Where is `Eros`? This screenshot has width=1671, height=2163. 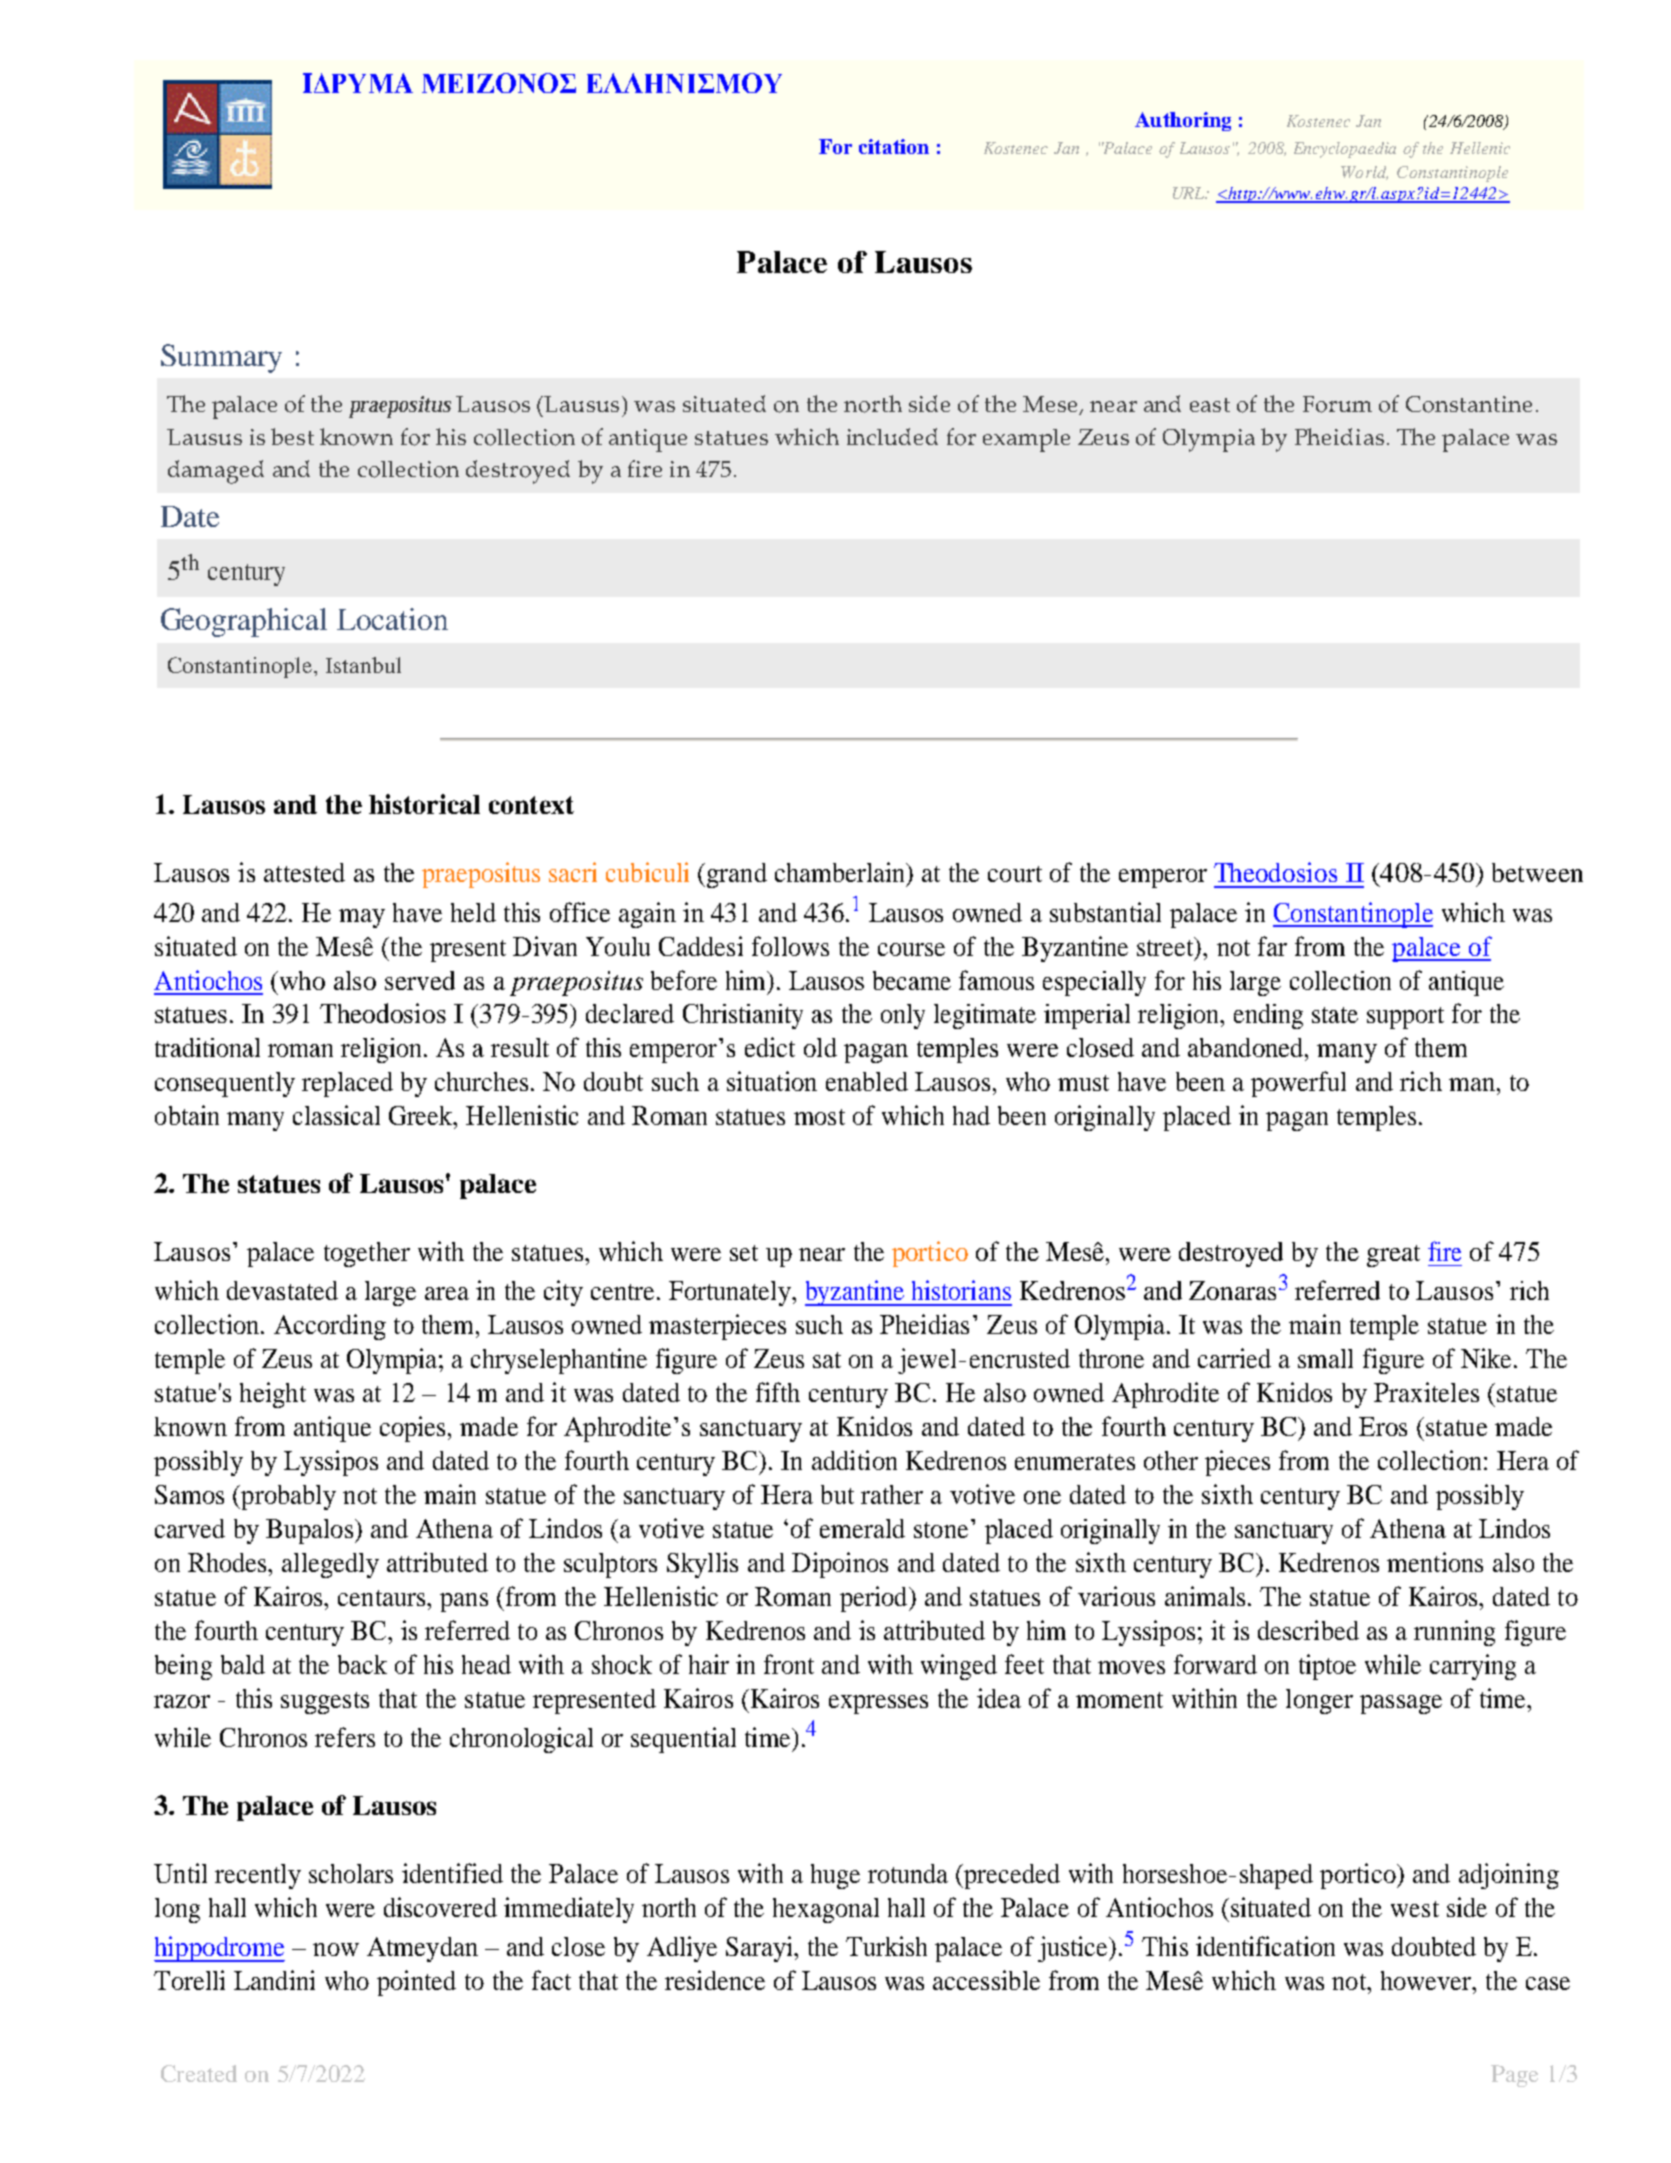
Eros is located at coordinates (1383, 1426).
